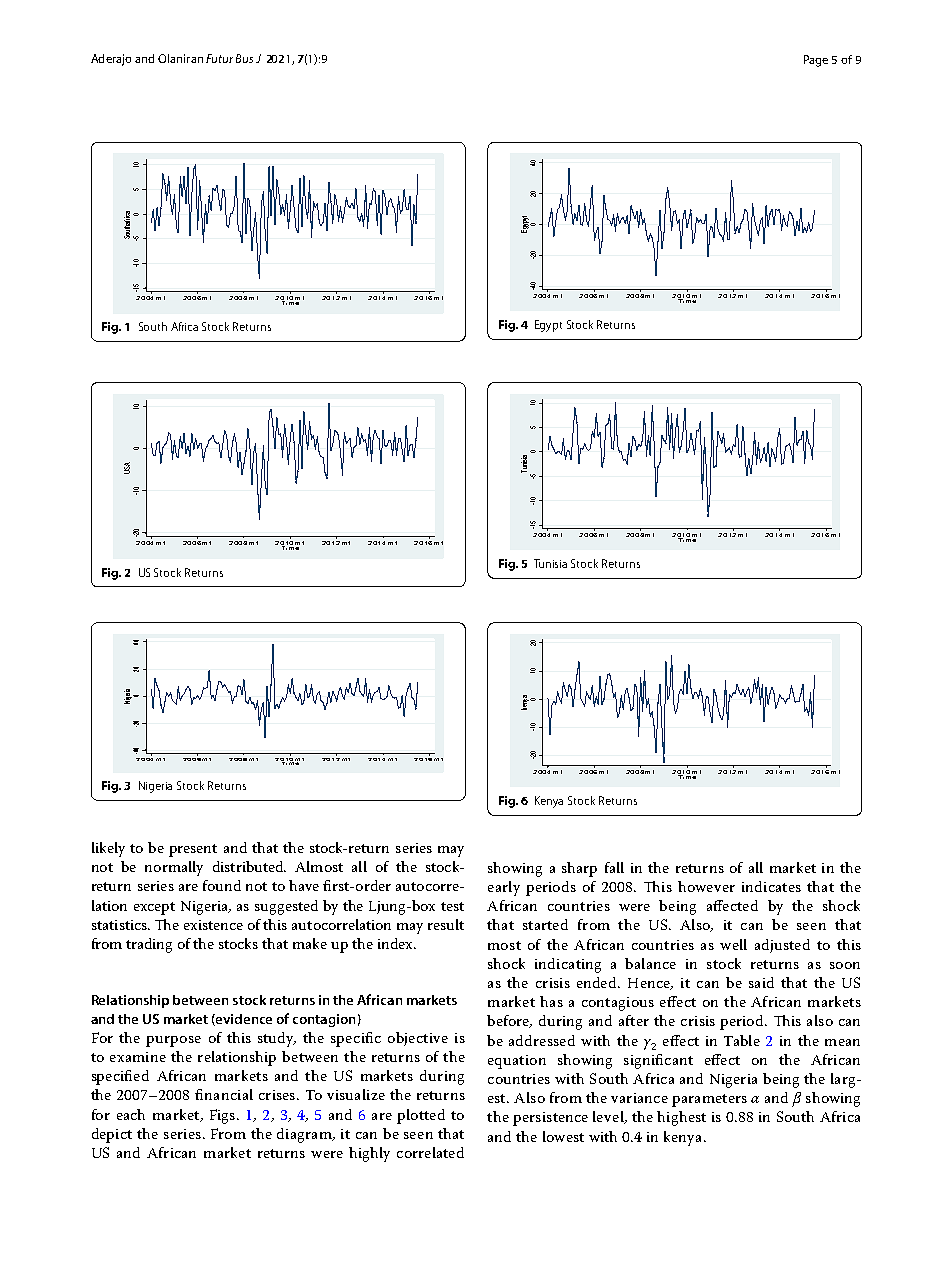 The width and height of the document is (952, 1265). What do you see at coordinates (548, 326) in the document?
I see `Egypt` at bounding box center [548, 326].
